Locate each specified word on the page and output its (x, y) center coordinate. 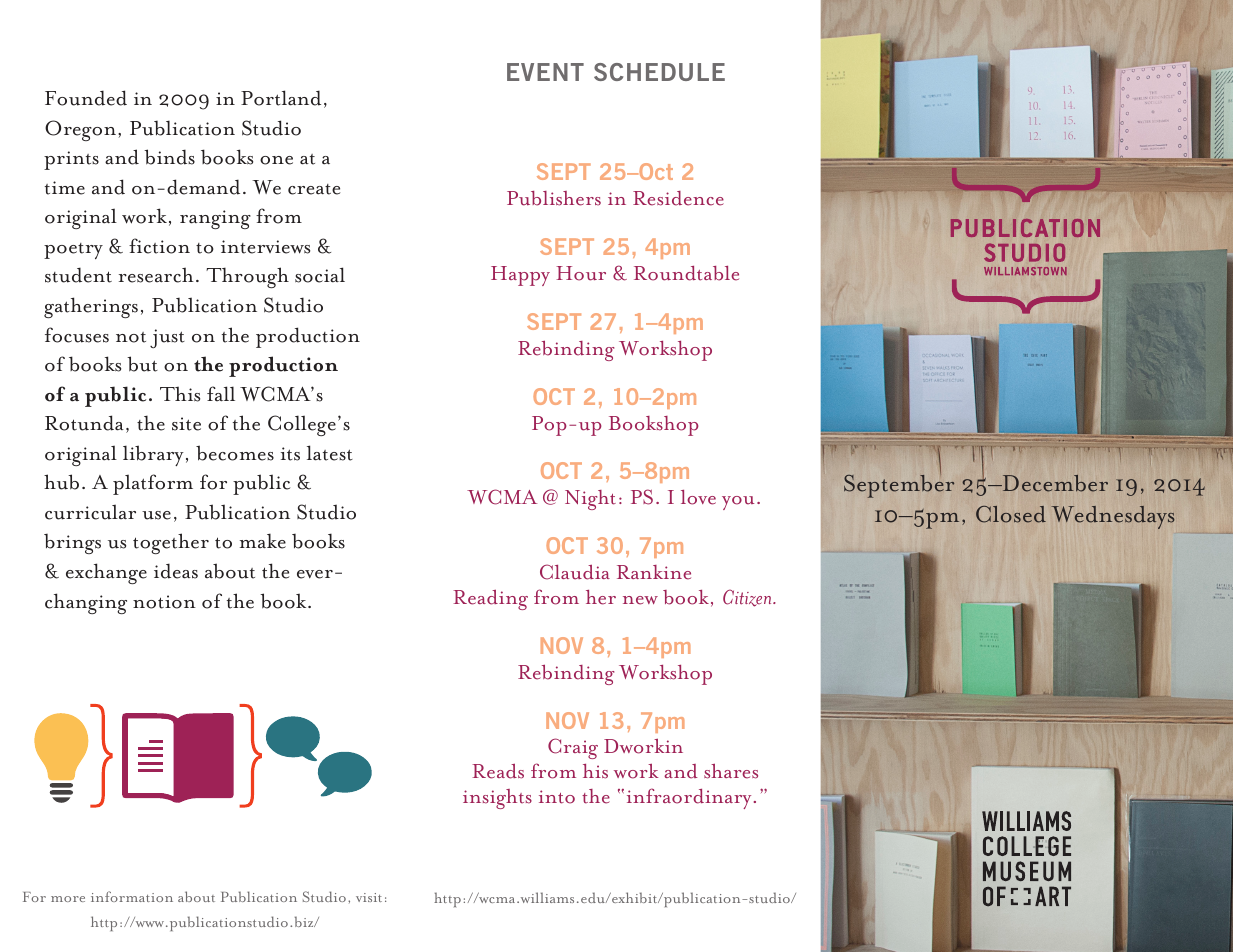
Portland (281, 98)
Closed (1011, 514)
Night (590, 500)
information (132, 896)
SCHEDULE (659, 72)
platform (153, 484)
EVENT (545, 72)
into (557, 797)
